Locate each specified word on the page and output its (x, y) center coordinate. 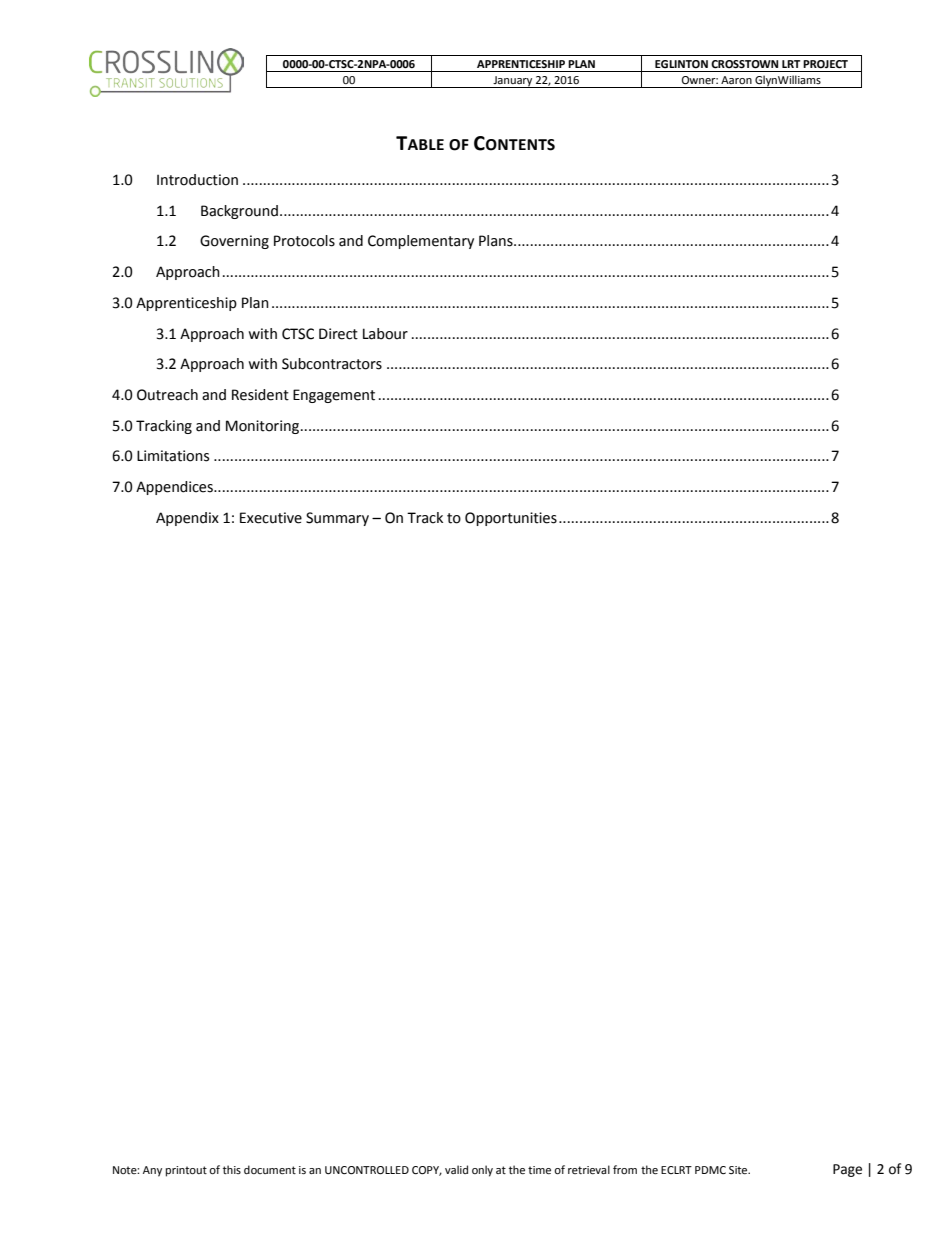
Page (847, 1170)
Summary (337, 519)
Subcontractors (332, 364)
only (482, 1171)
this (232, 1169)
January (513, 82)
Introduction (197, 180)
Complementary (421, 242)
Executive (271, 518)
